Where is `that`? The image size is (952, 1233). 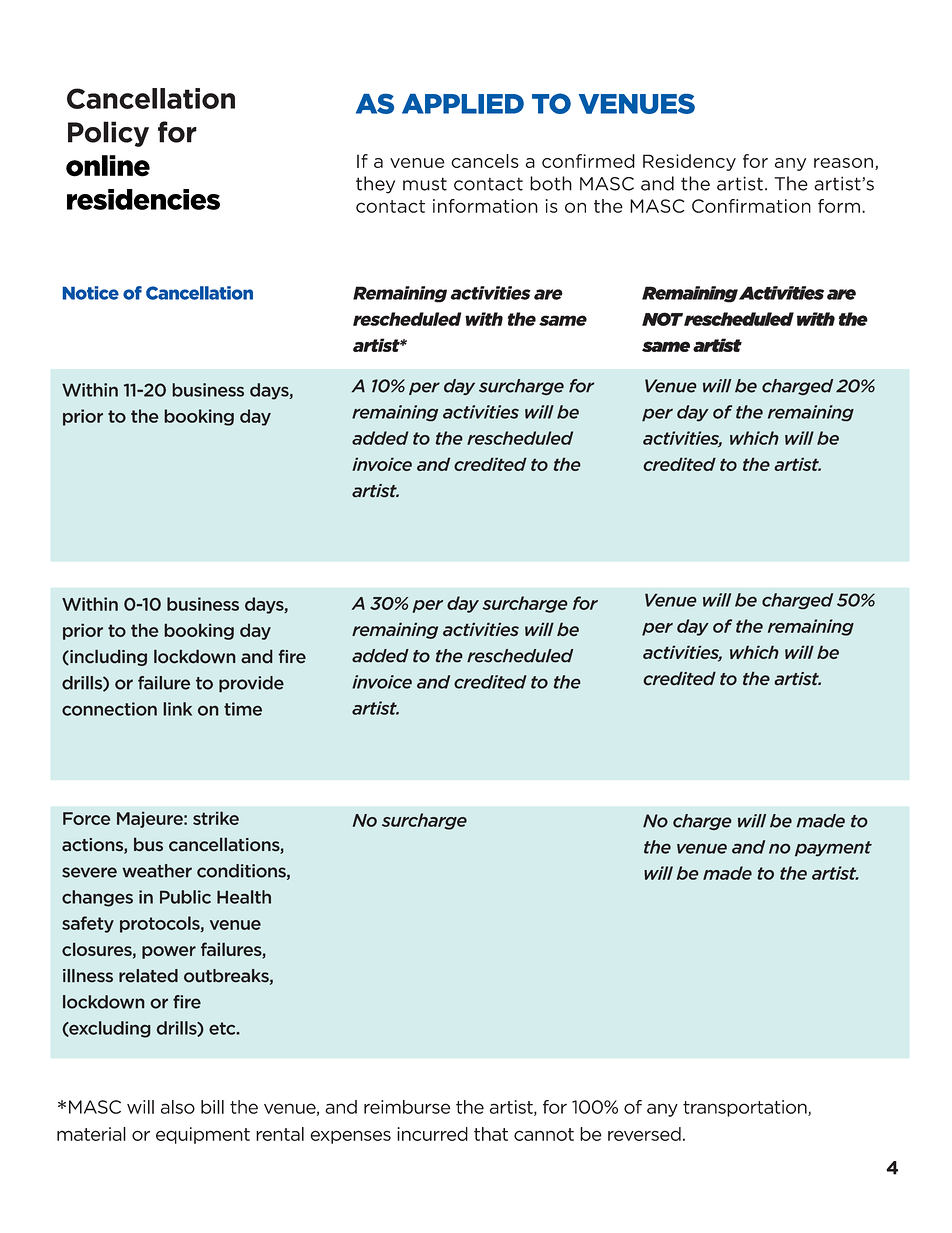
that is located at coordinates (491, 1134).
